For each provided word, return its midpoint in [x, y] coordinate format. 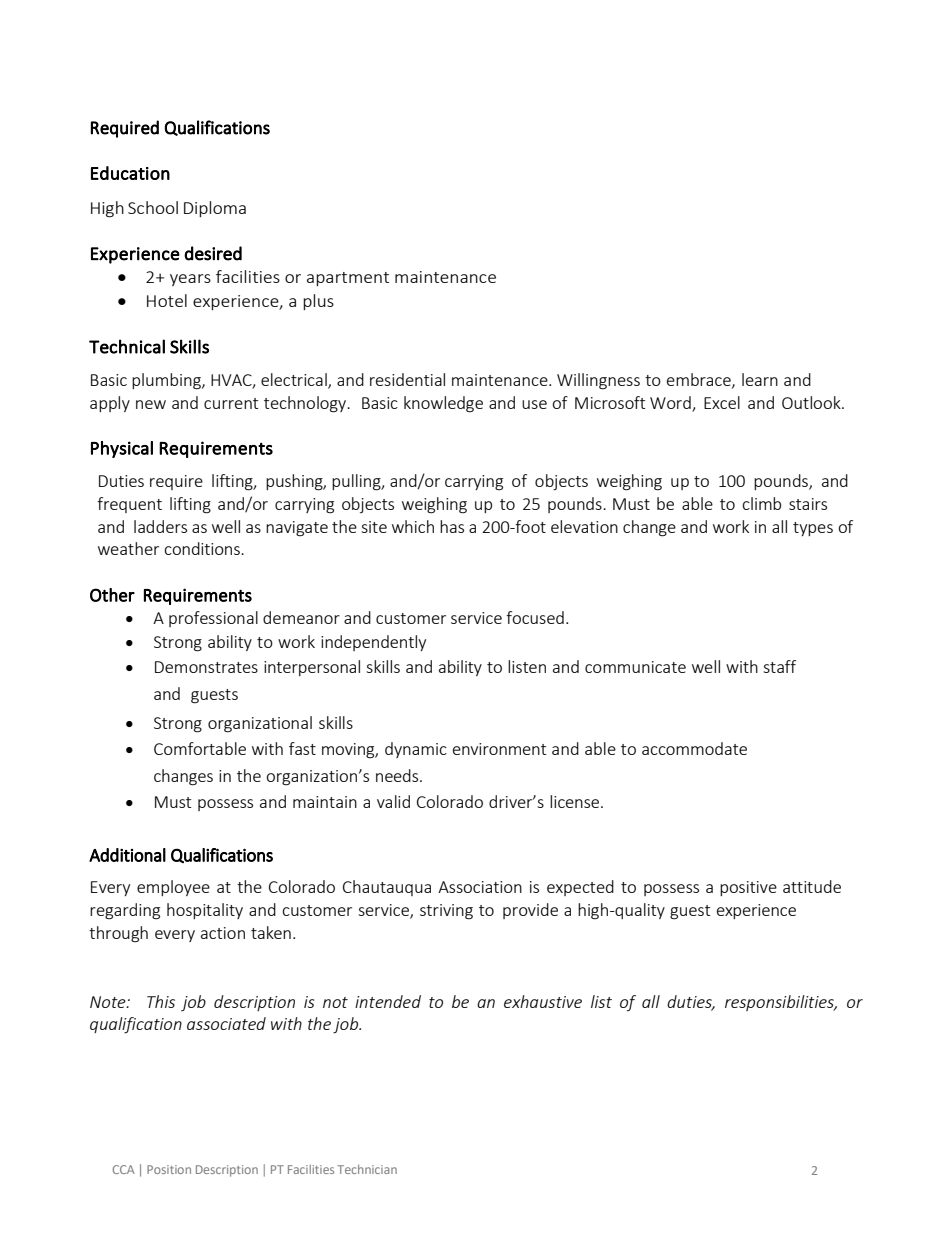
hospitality [205, 911]
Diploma [215, 209]
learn [760, 379]
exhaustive [543, 1001]
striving [446, 912]
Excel [722, 402]
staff [779, 666]
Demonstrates [206, 667]
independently [373, 643]
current [231, 403]
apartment [348, 279]
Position [169, 1169]
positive [748, 888]
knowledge [443, 404]
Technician [367, 1169]
